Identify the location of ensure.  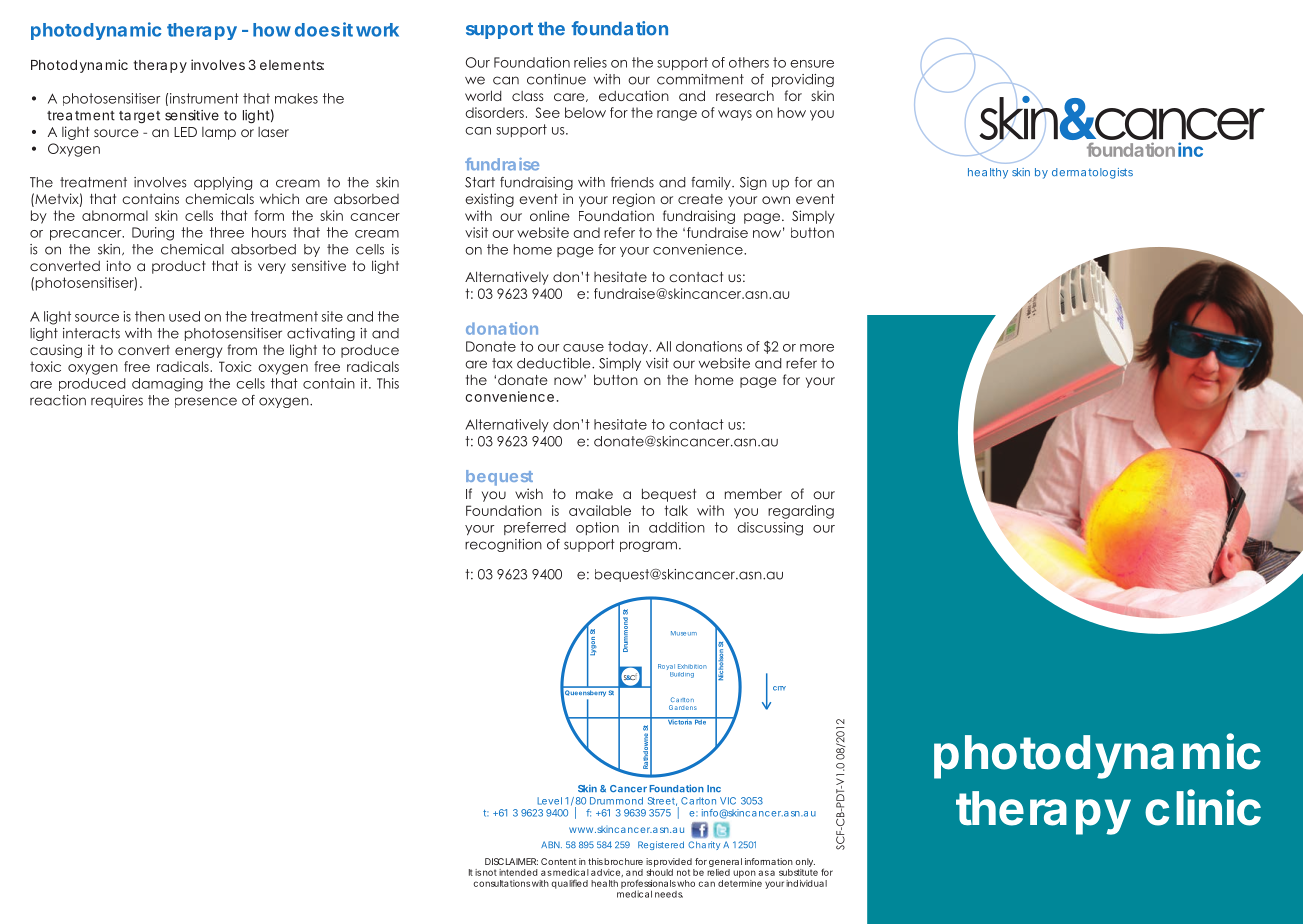
(812, 64).
